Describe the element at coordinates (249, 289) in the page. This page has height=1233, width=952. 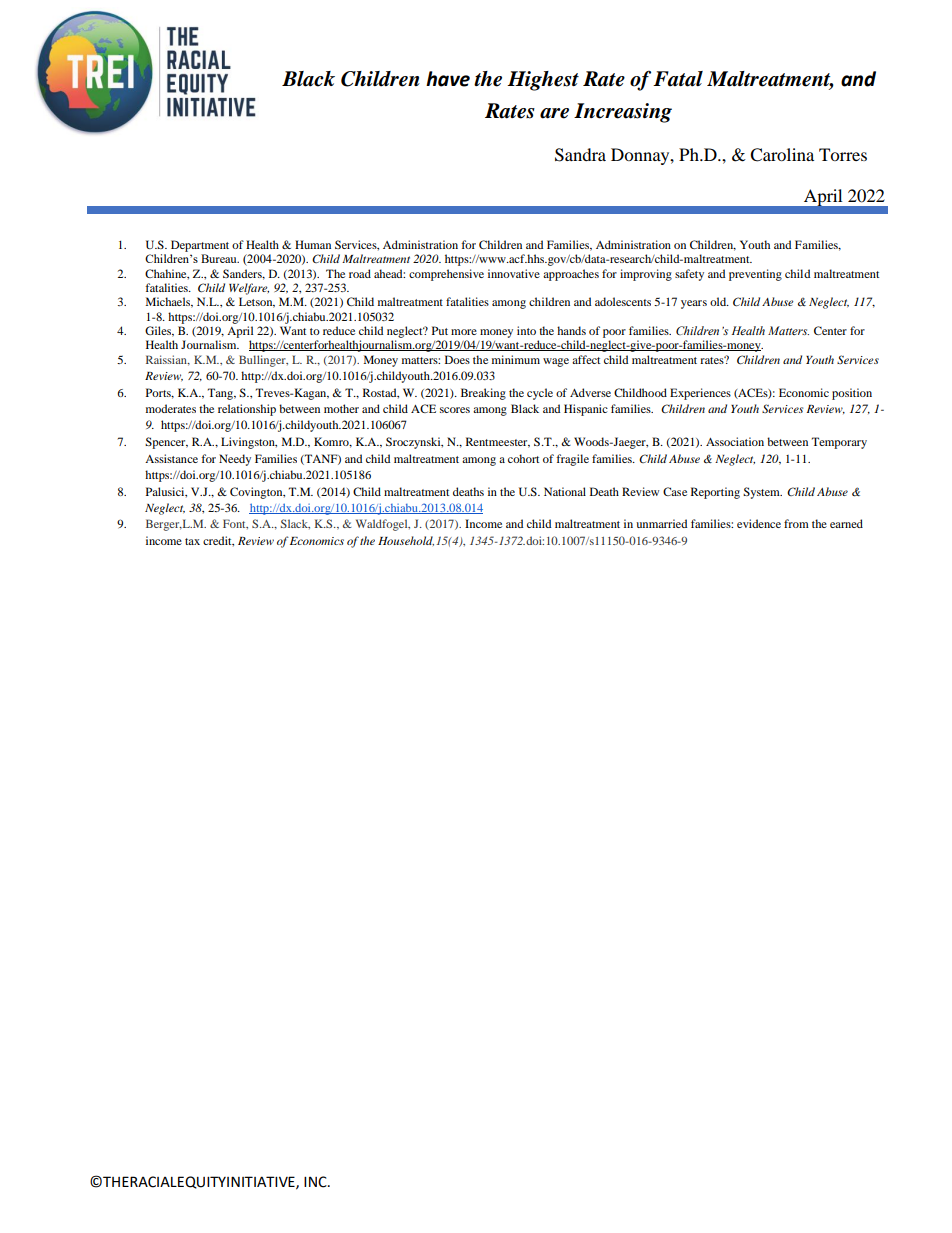
I see `Welfare` at that location.
